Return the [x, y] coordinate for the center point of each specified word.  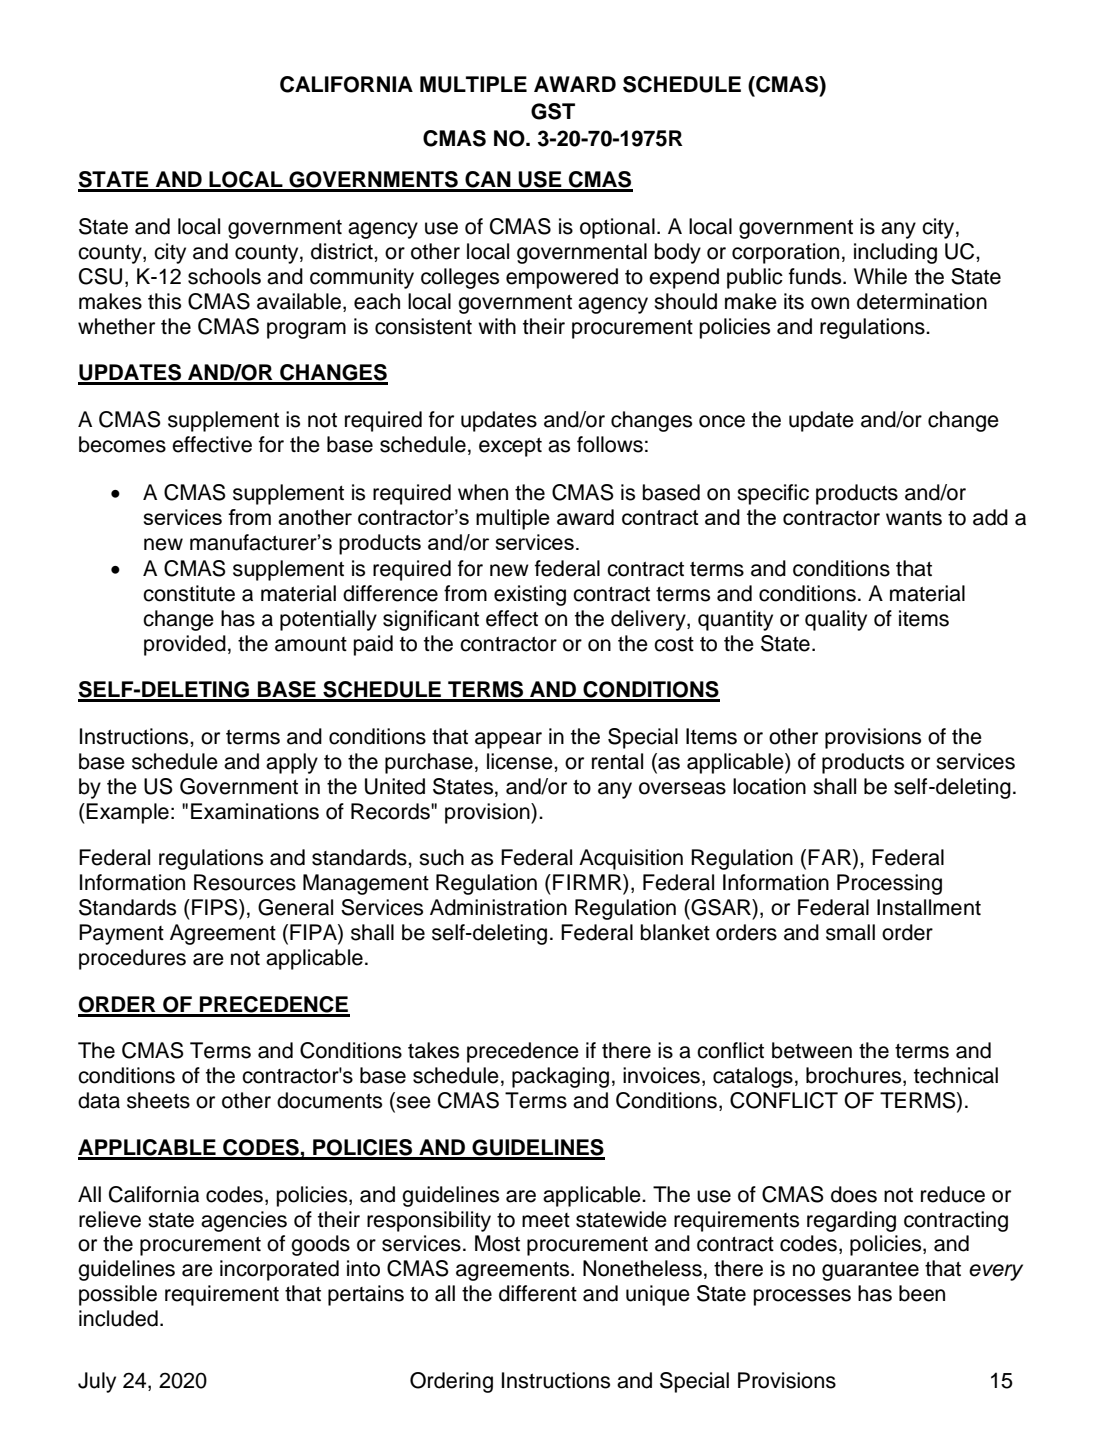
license [521, 761]
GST [553, 111]
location [769, 786]
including [895, 253]
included [118, 1318]
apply [292, 763]
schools [224, 276]
